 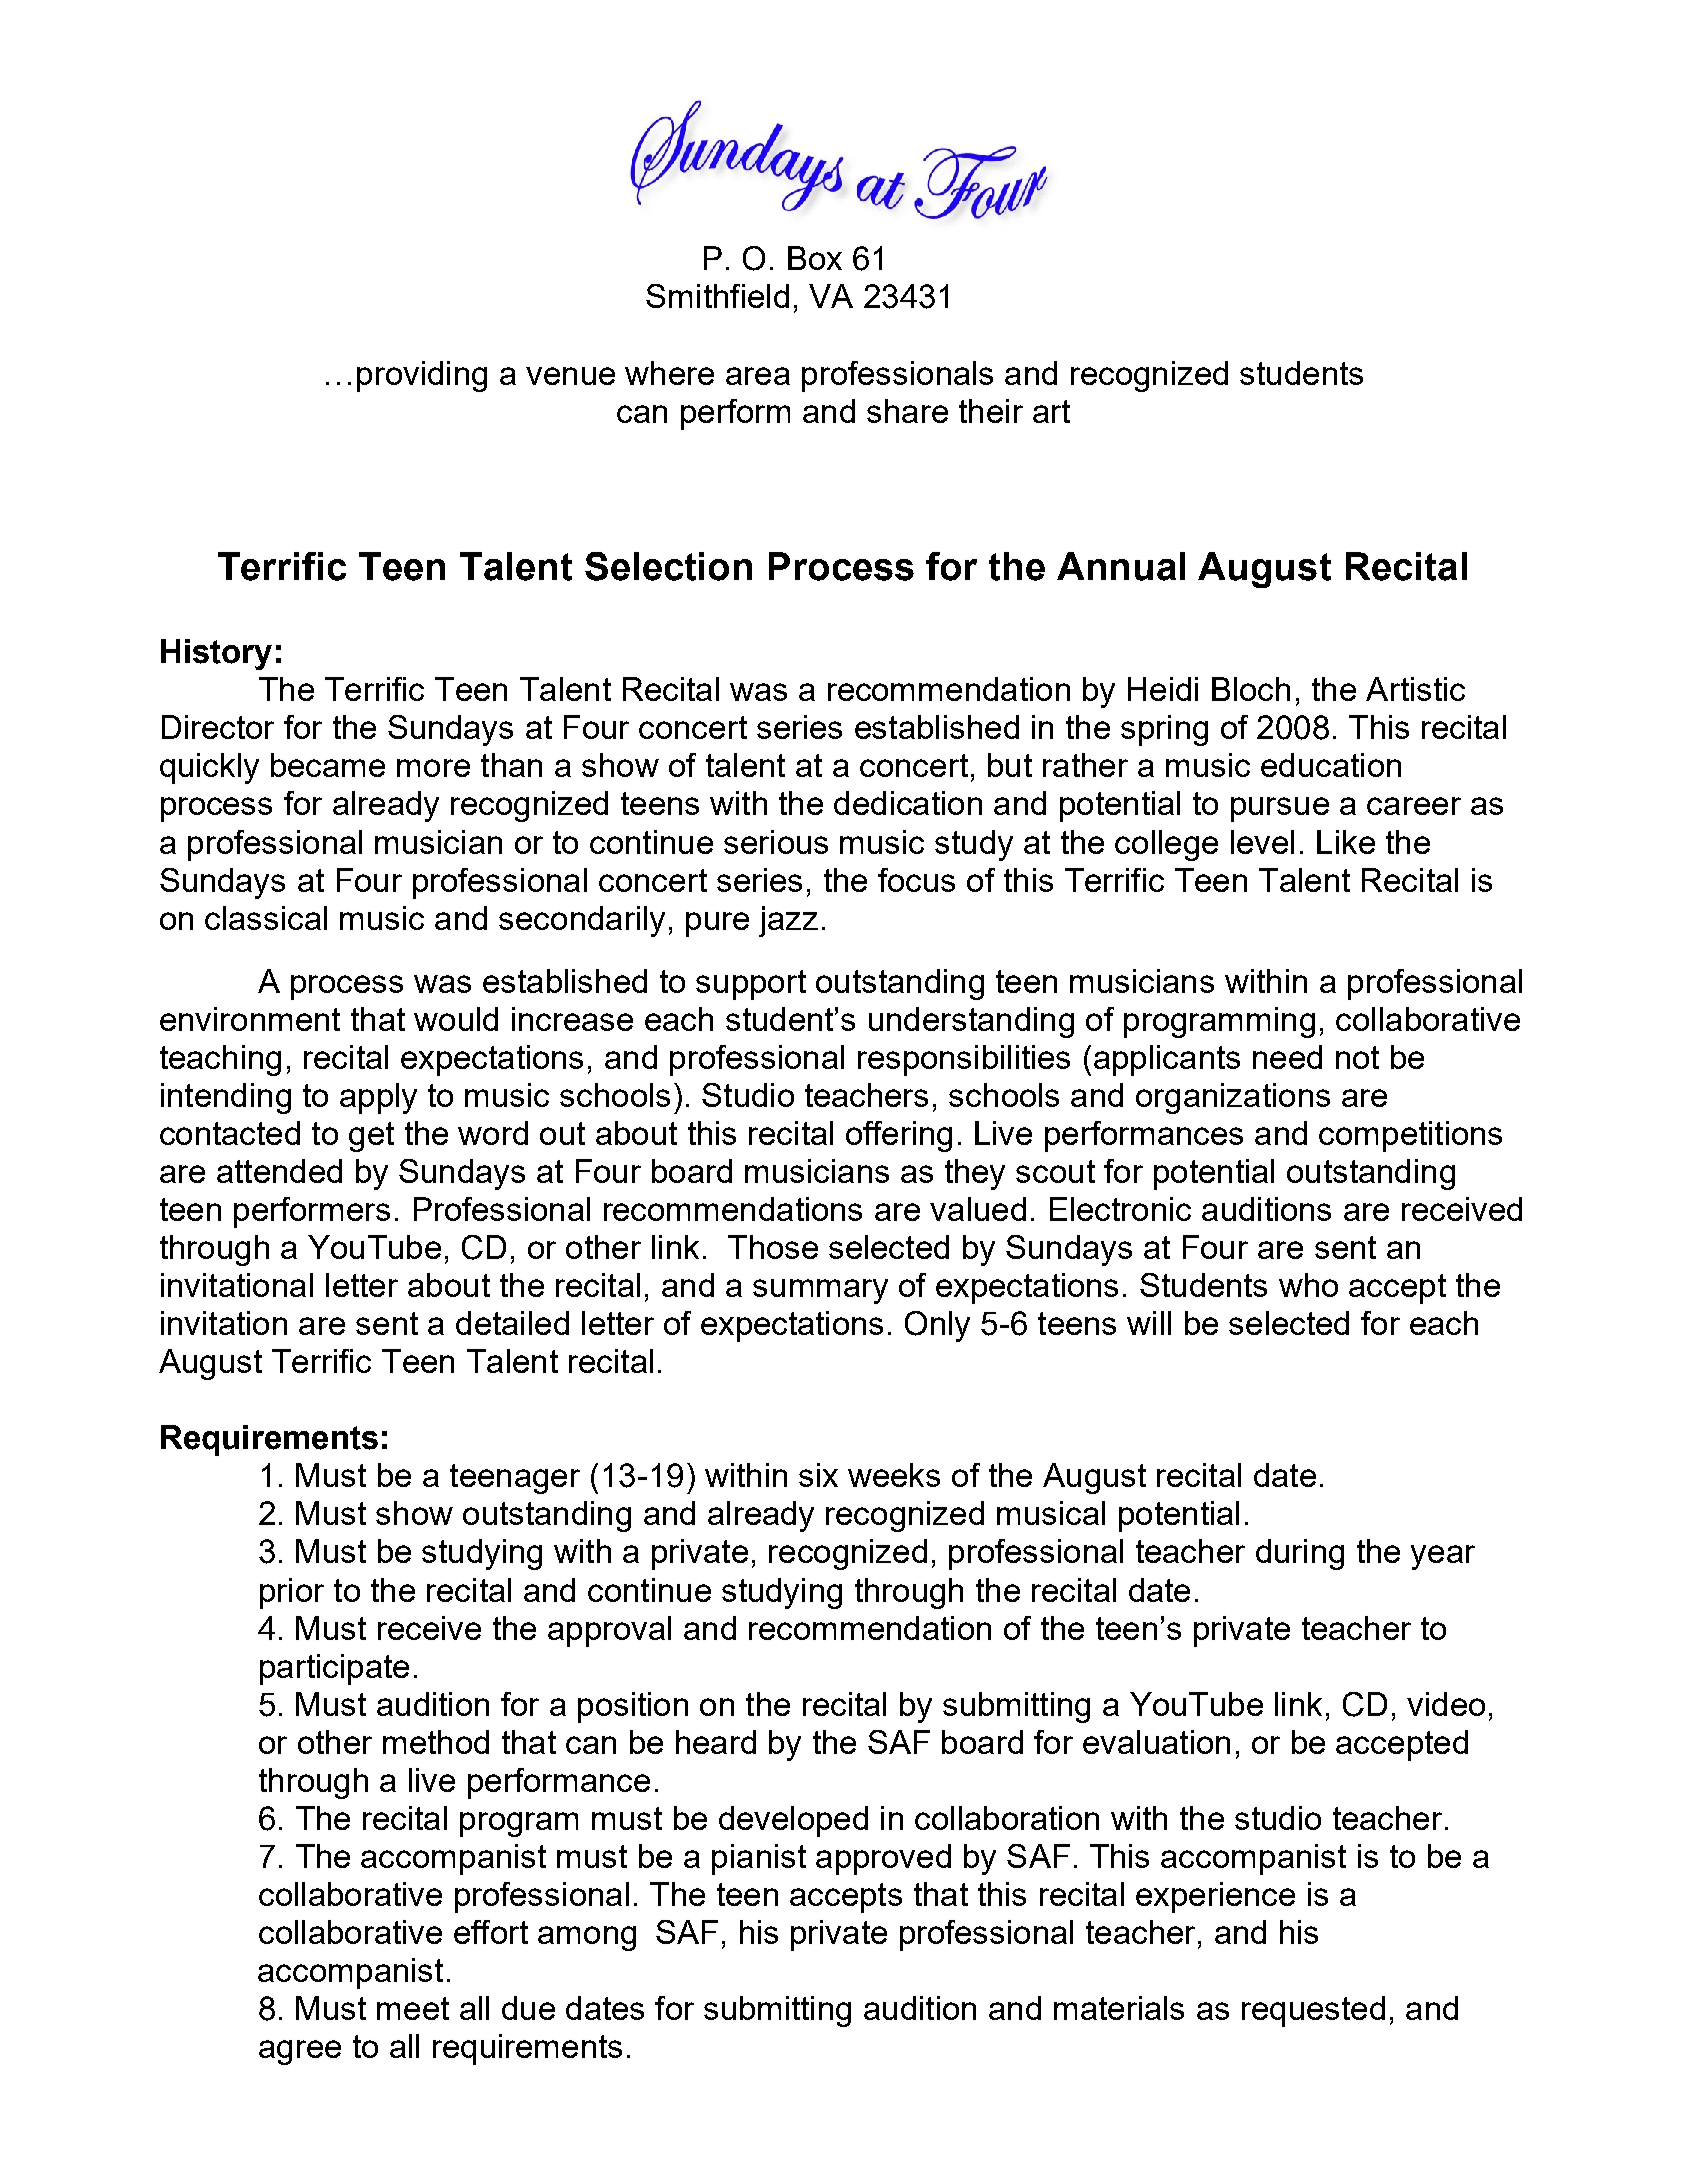 I want to click on Box, so click(x=815, y=258).
